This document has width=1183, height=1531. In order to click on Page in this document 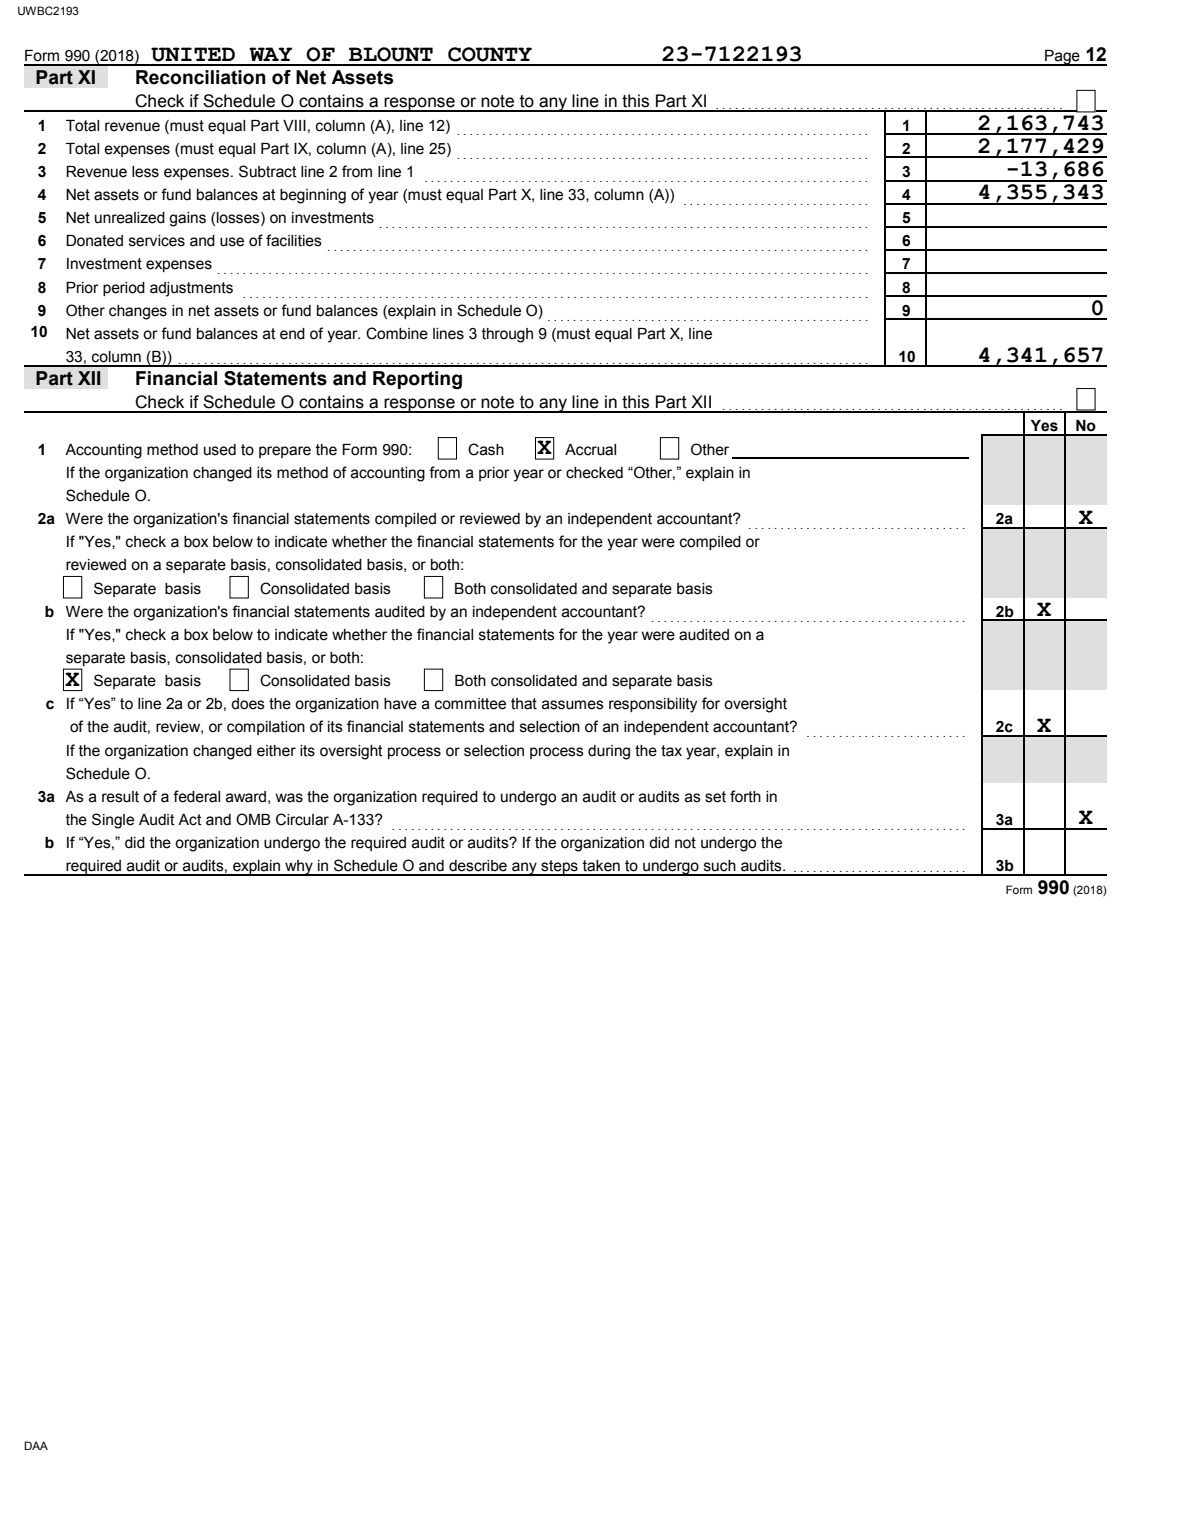, I will do `click(1062, 58)`.
